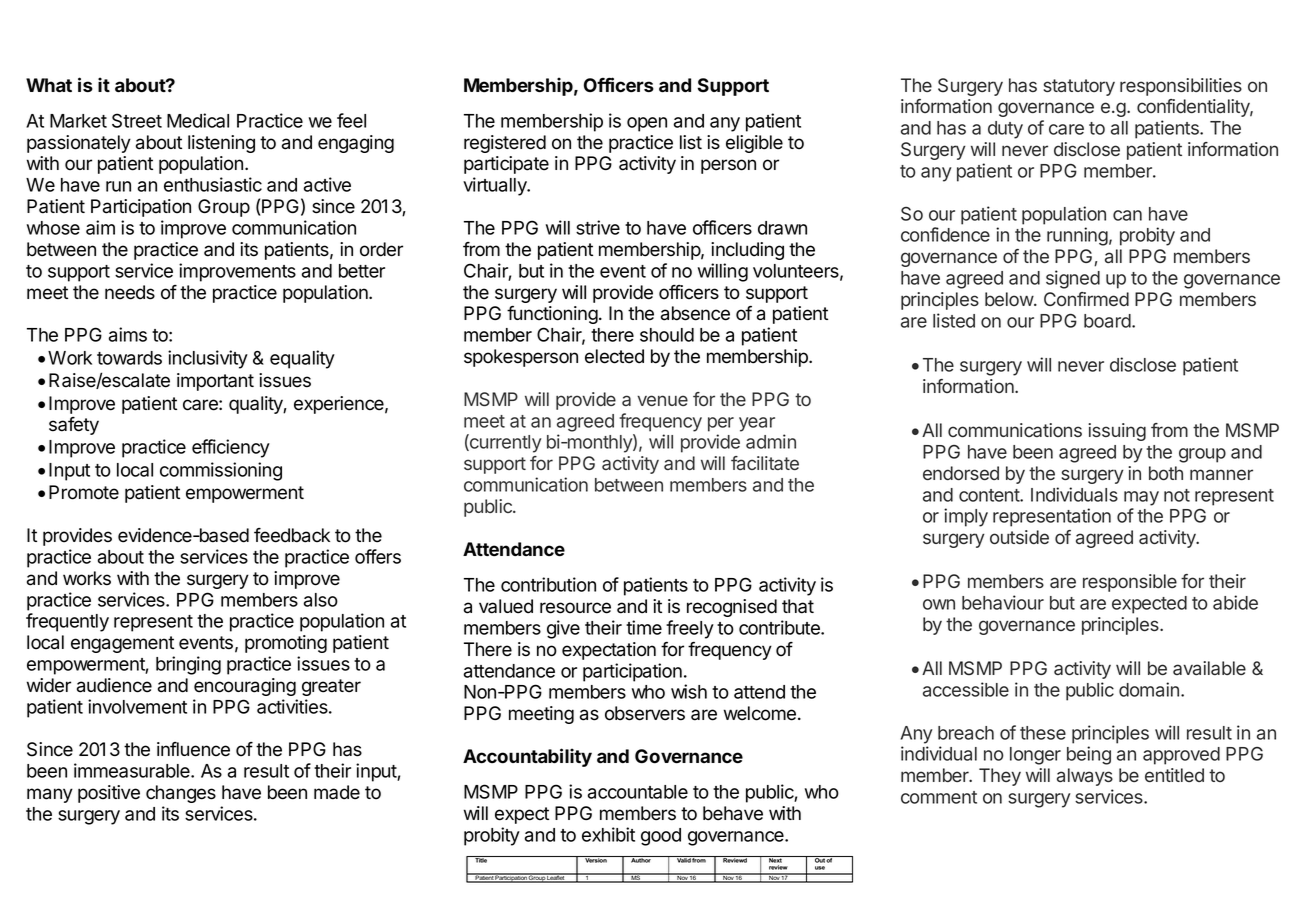 This page has height=924, width=1308. What do you see at coordinates (1085, 777) in the page?
I see `always` at bounding box center [1085, 777].
